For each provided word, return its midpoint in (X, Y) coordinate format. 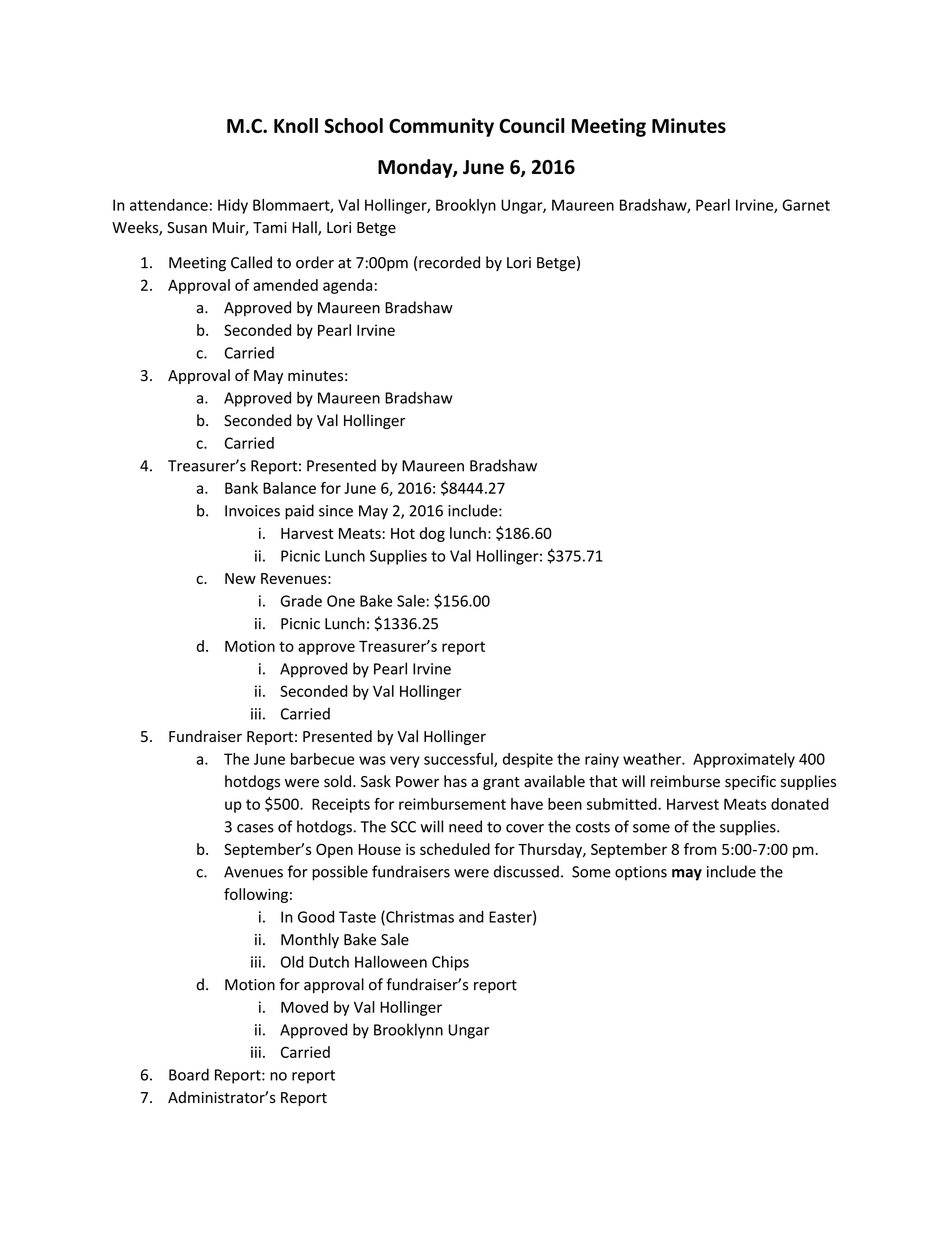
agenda (347, 286)
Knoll (296, 125)
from (700, 849)
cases (255, 828)
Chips (450, 963)
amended (285, 285)
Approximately (744, 760)
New (240, 578)
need (465, 826)
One (341, 601)
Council (531, 125)
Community (441, 127)
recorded (449, 262)
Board (189, 1074)
